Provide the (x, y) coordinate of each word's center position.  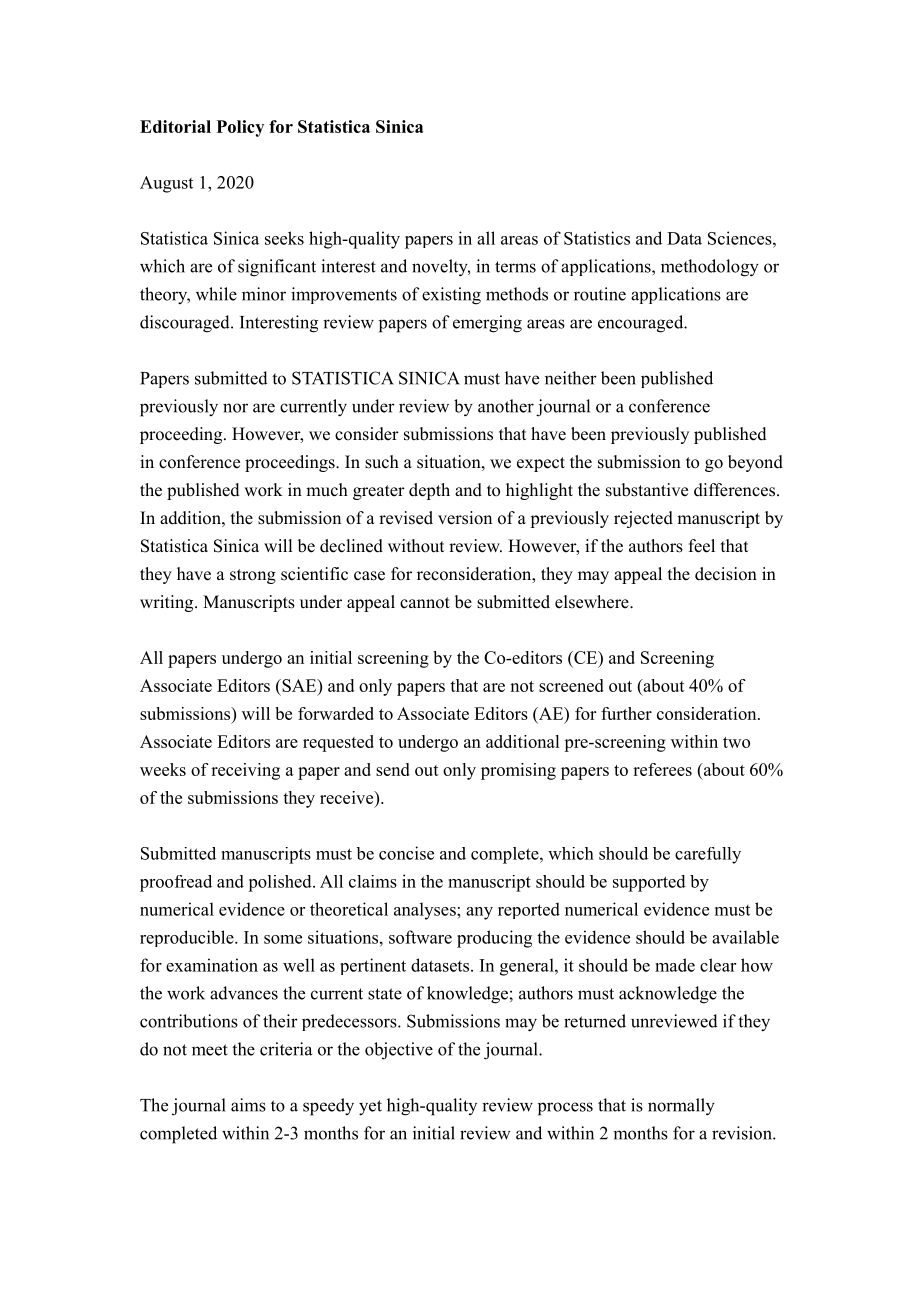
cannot (425, 603)
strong (253, 576)
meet (210, 1050)
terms (515, 267)
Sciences (741, 238)
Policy (240, 128)
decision (726, 574)
